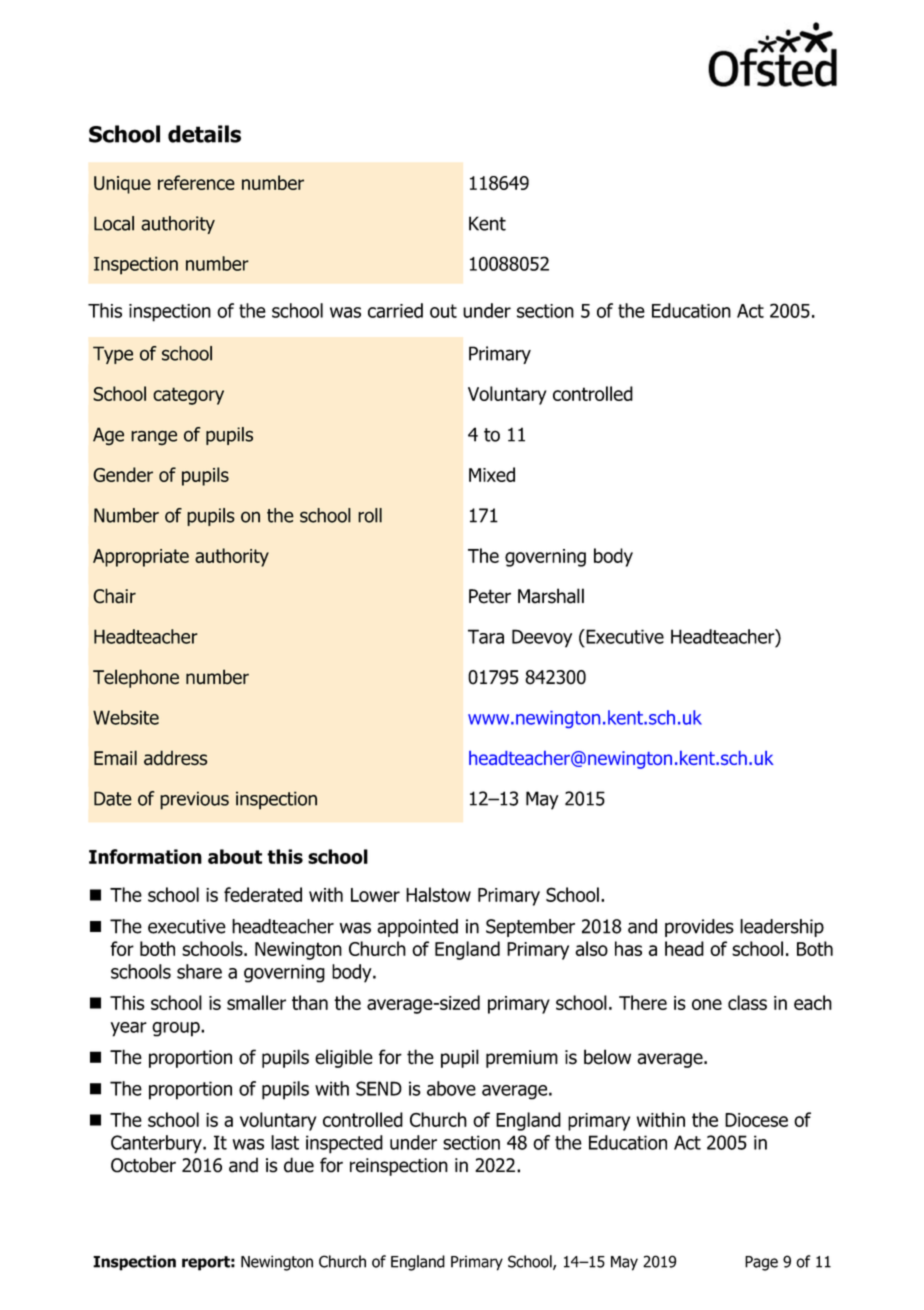 The height and width of the screenshot is (1310, 924). Describe the element at coordinates (492, 474) in the screenshot. I see `Mixed` at that location.
